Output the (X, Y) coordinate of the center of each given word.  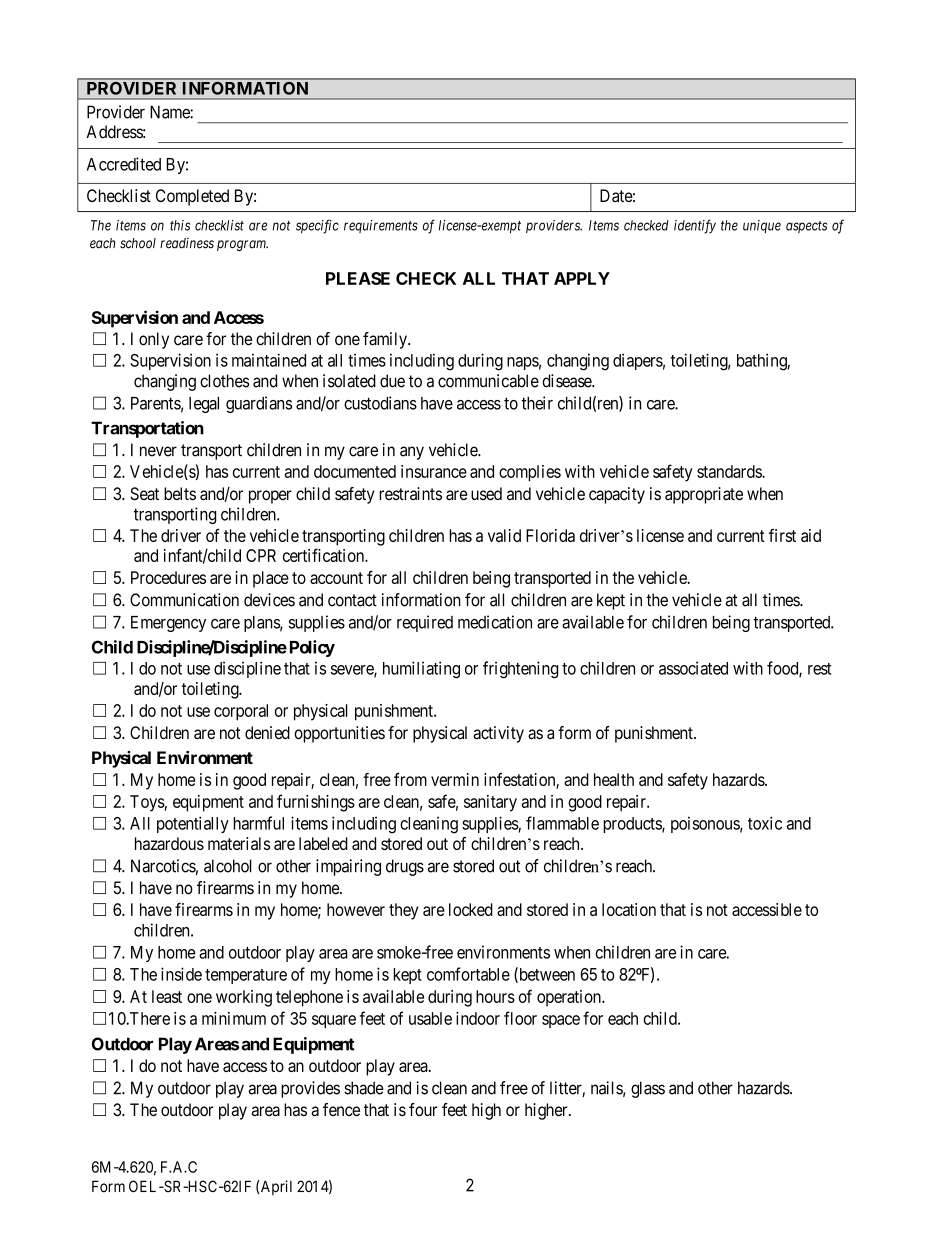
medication (495, 622)
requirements (381, 226)
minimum (234, 1018)
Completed (192, 197)
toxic (765, 823)
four (423, 1109)
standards (730, 471)
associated (693, 668)
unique (762, 226)
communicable (488, 381)
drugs (405, 867)
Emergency (168, 624)
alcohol (228, 866)
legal (204, 405)
